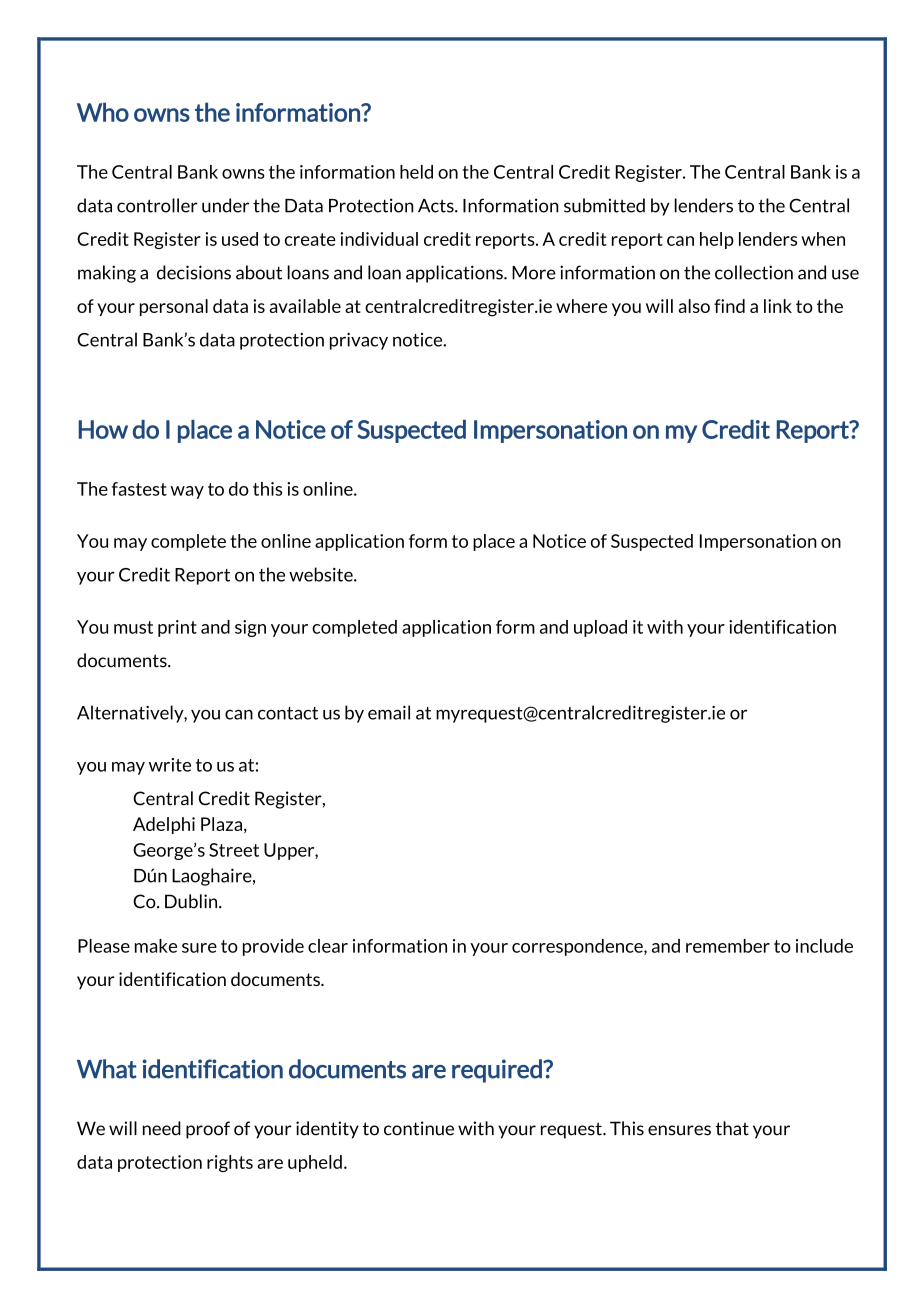 The width and height of the page is (924, 1308). What do you see at coordinates (208, 1130) in the page?
I see `proof` at bounding box center [208, 1130].
